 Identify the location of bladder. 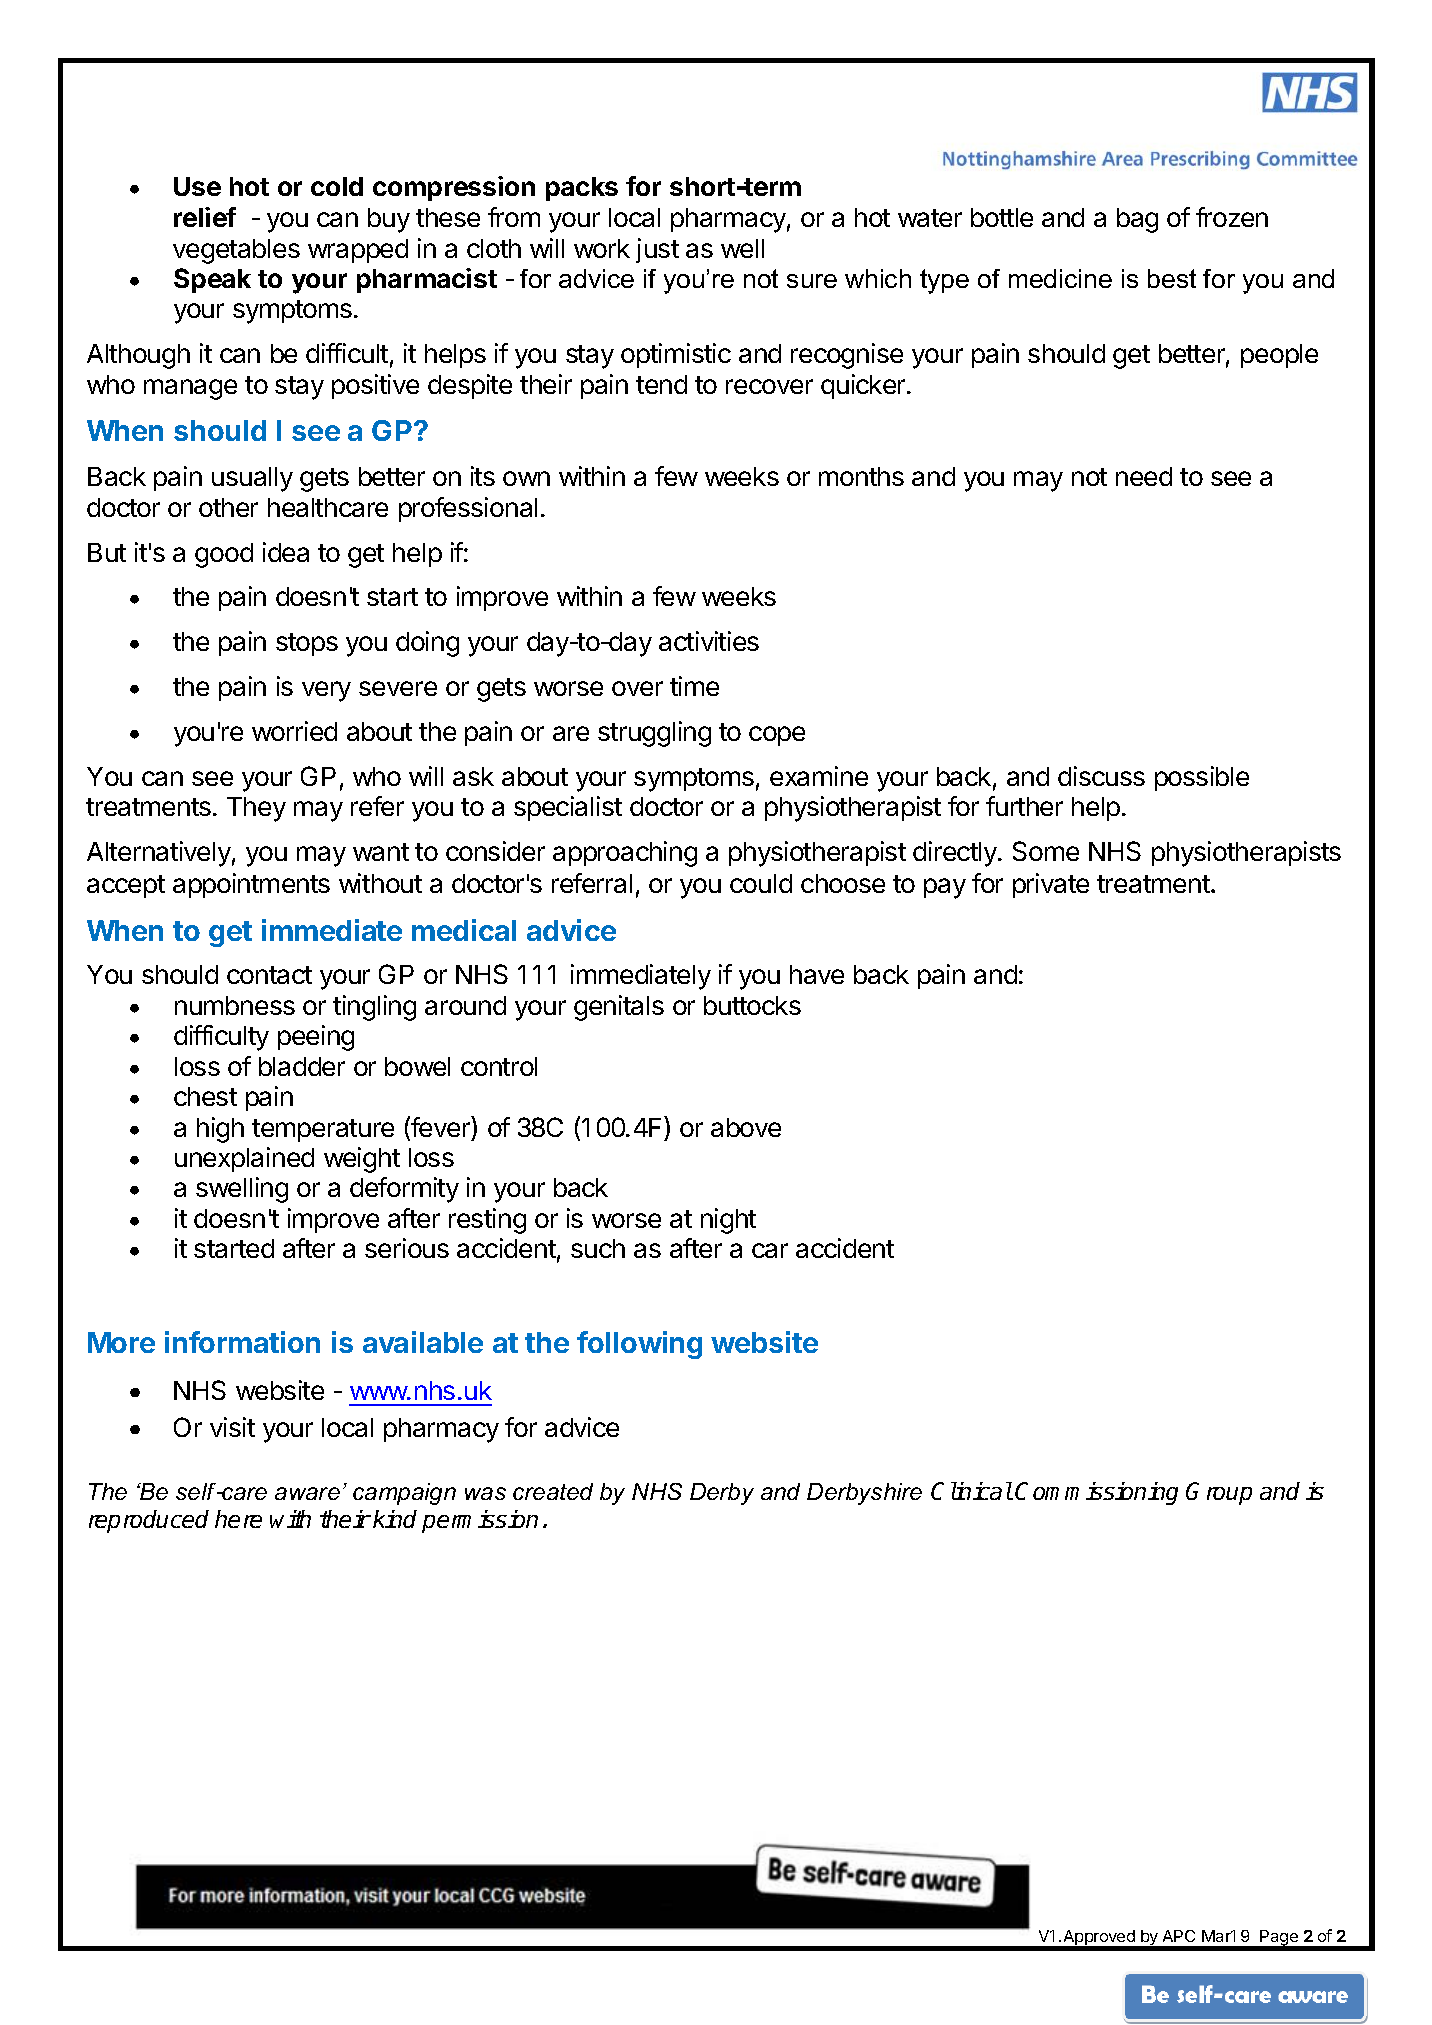
(302, 1066).
